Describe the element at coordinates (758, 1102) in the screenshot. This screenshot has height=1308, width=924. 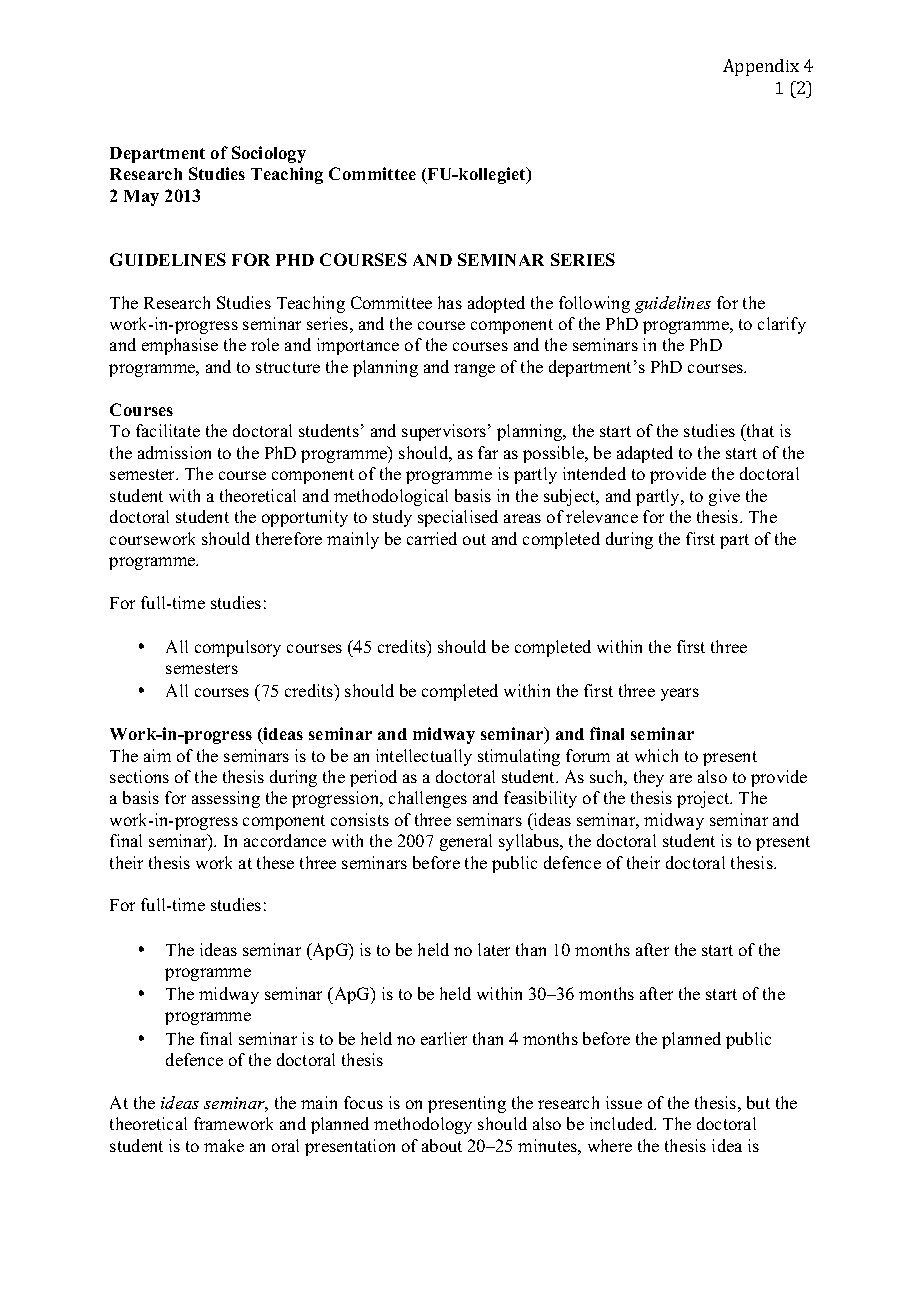
I see `but` at that location.
